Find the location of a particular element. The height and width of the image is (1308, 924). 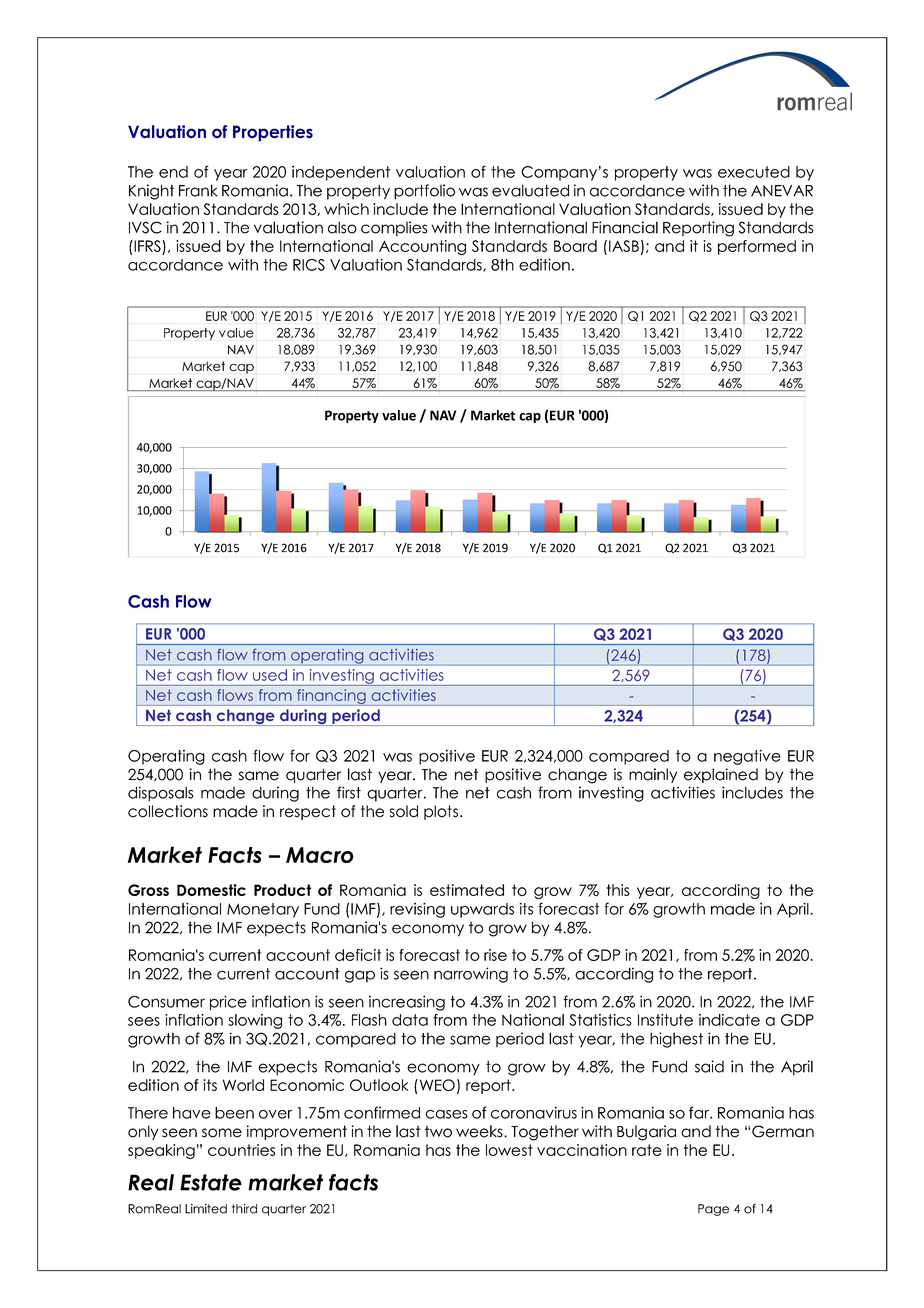

portfolio is located at coordinates (424, 192).
